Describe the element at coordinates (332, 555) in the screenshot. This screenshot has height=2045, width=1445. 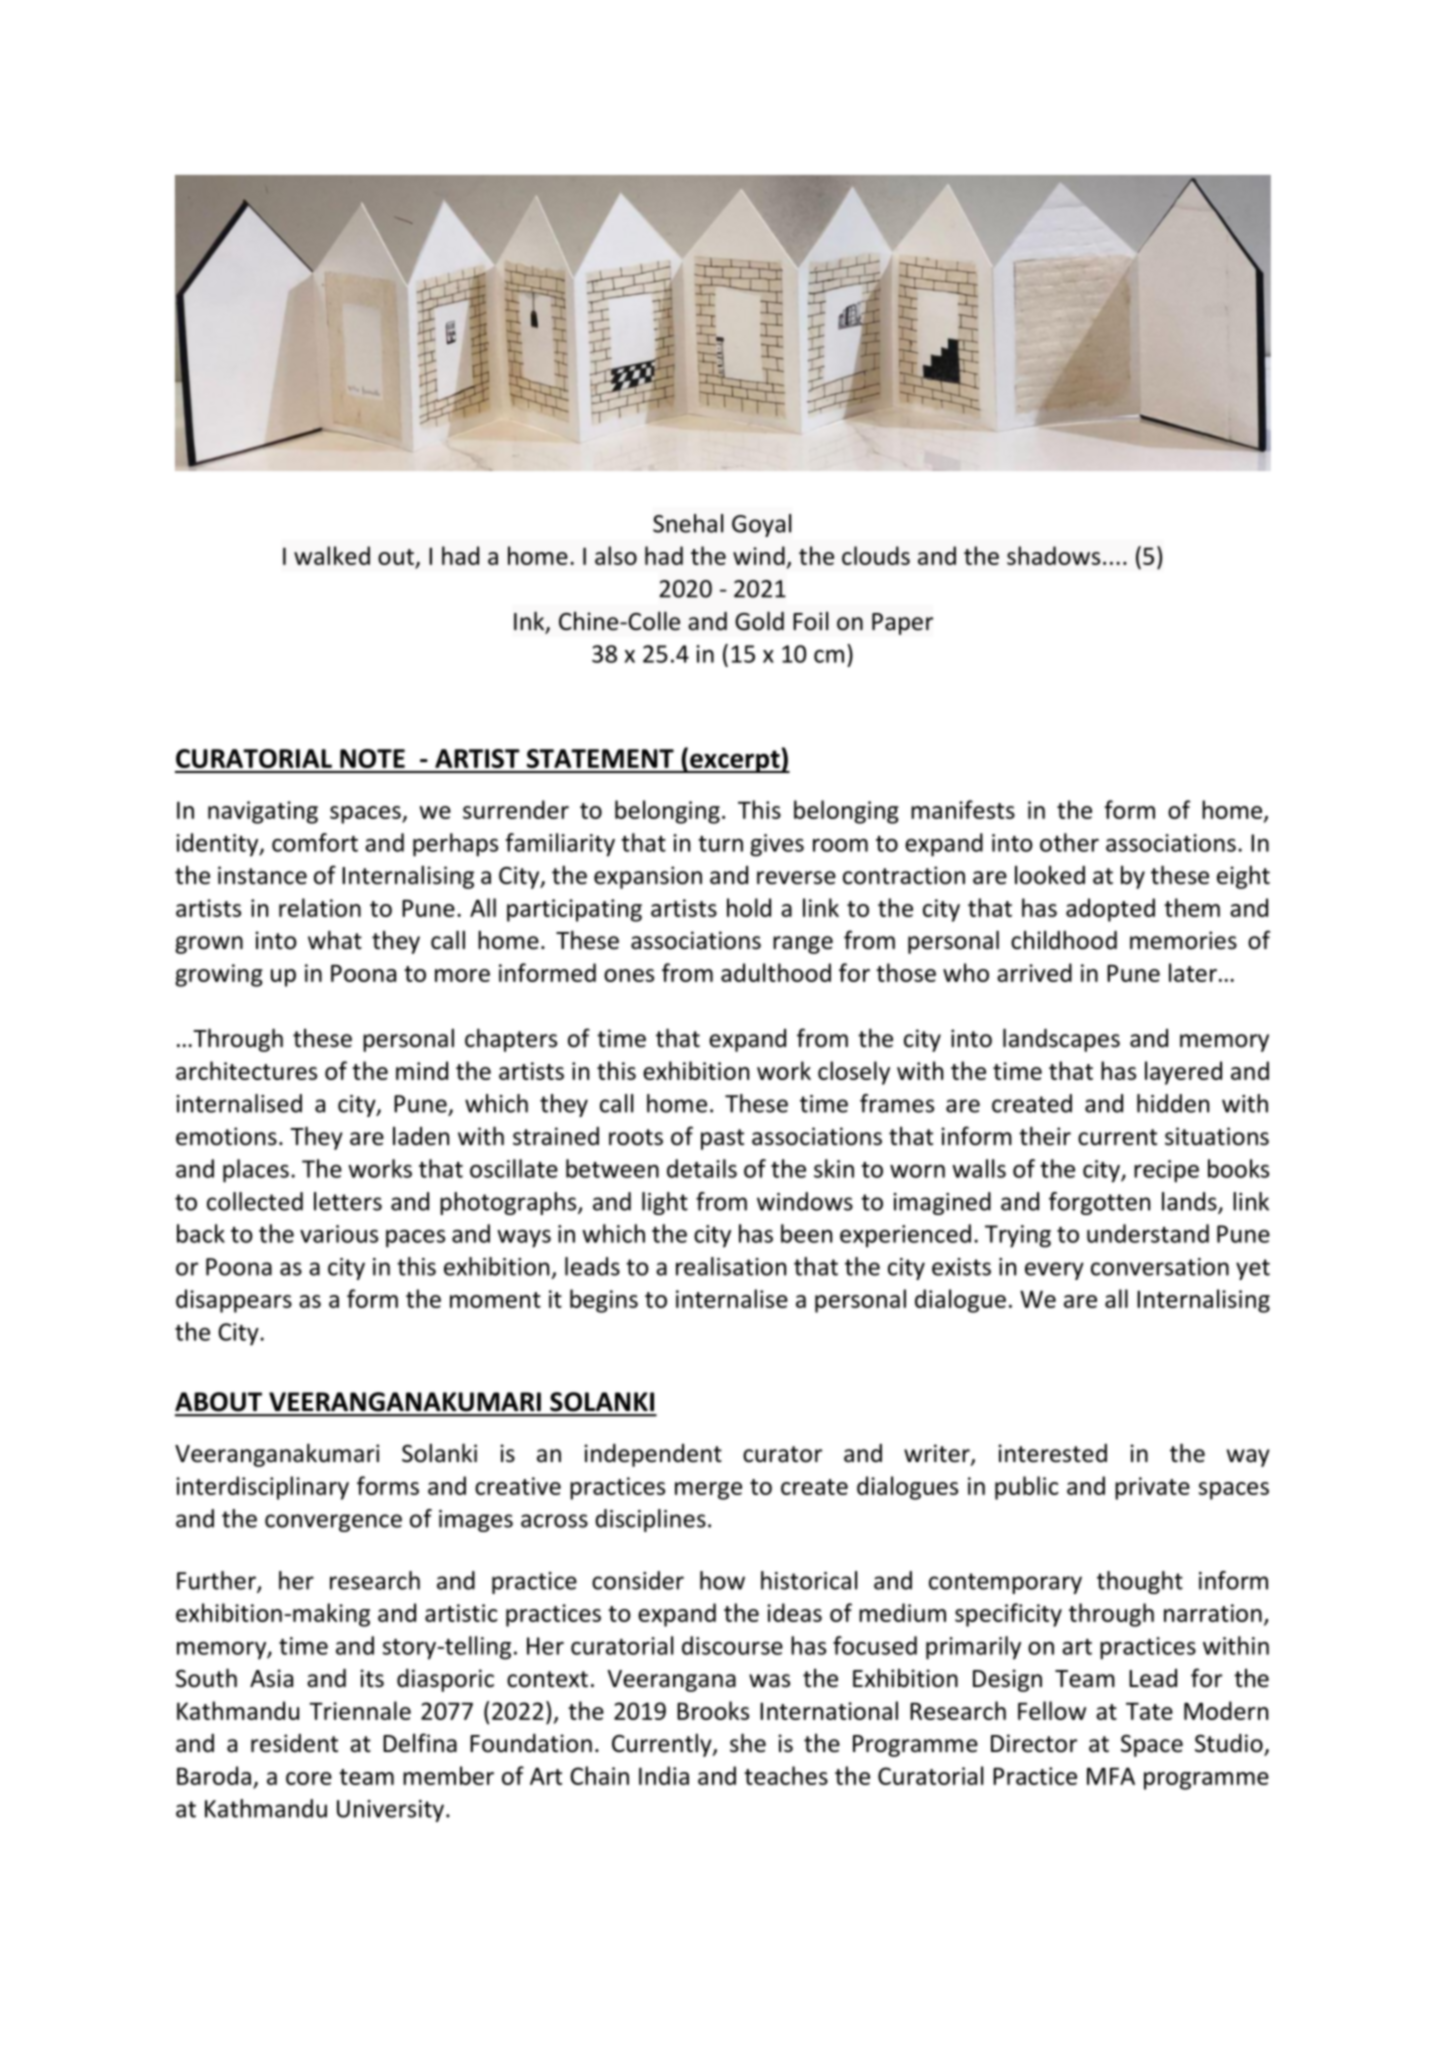
I see `walked` at that location.
